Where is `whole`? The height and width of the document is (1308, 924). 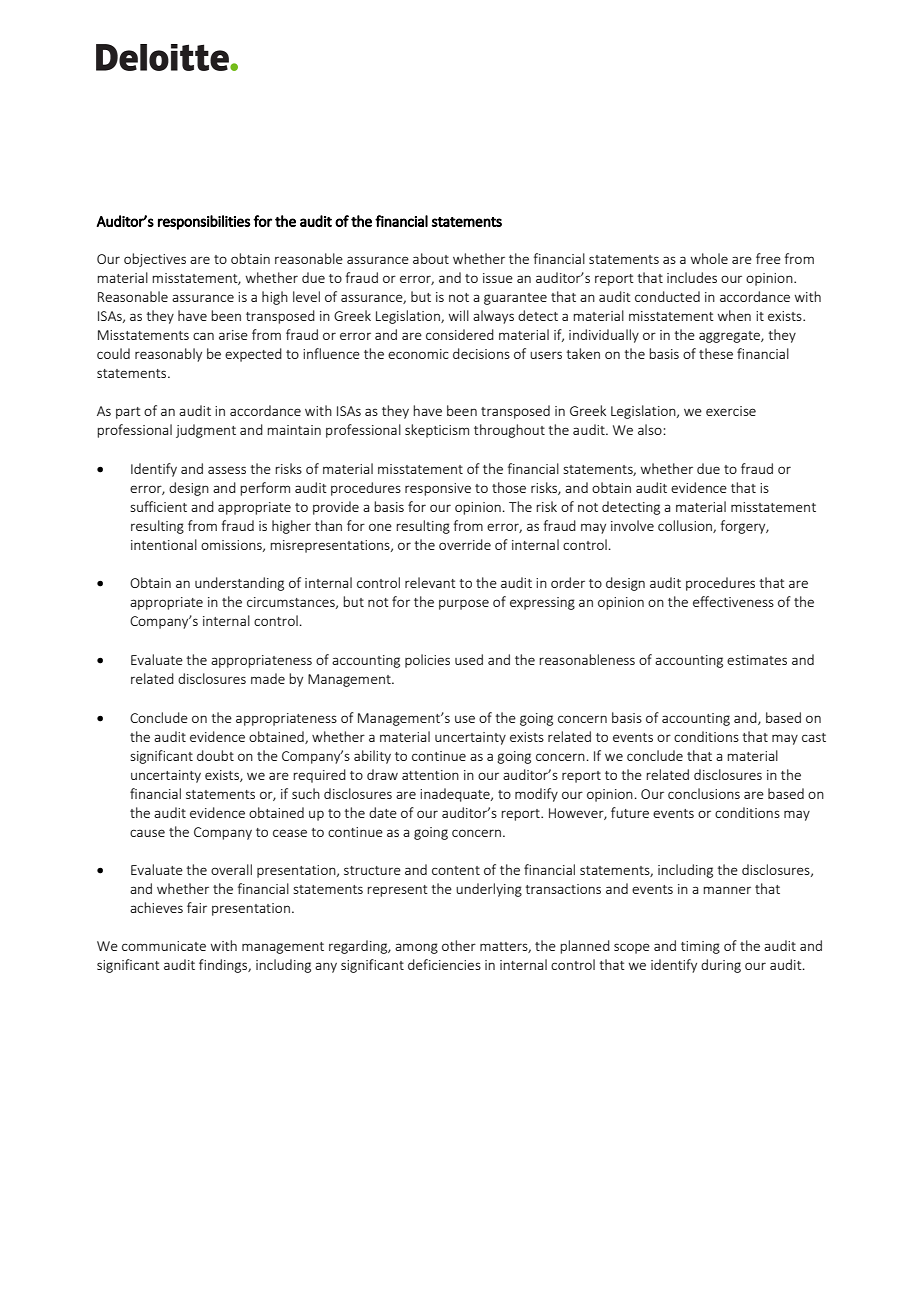 whole is located at coordinates (709, 258).
